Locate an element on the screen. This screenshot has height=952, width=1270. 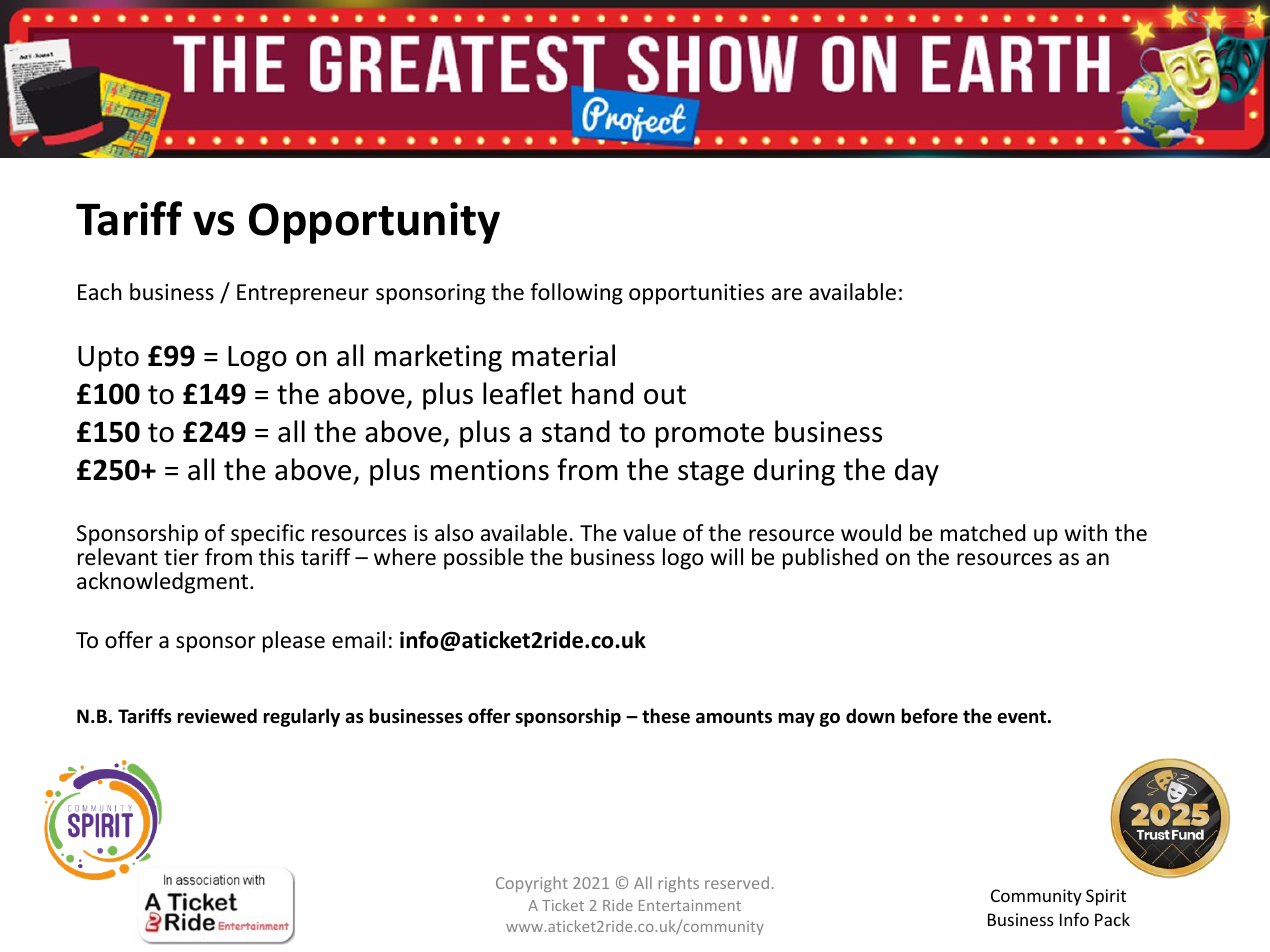
specific is located at coordinates (267, 535).
